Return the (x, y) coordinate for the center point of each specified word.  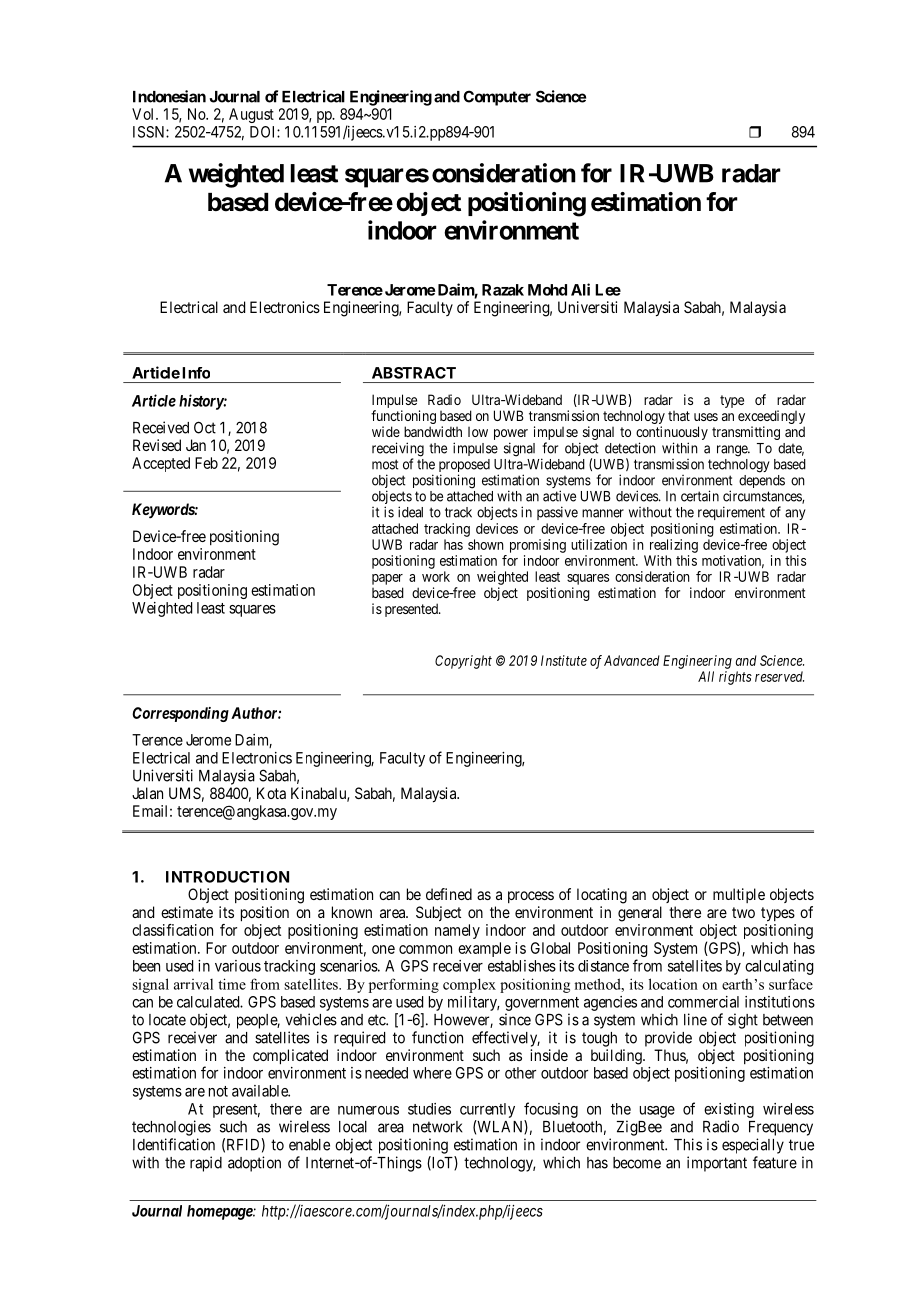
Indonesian (169, 96)
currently (487, 1110)
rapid (206, 1164)
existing (729, 1110)
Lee (608, 290)
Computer (497, 98)
